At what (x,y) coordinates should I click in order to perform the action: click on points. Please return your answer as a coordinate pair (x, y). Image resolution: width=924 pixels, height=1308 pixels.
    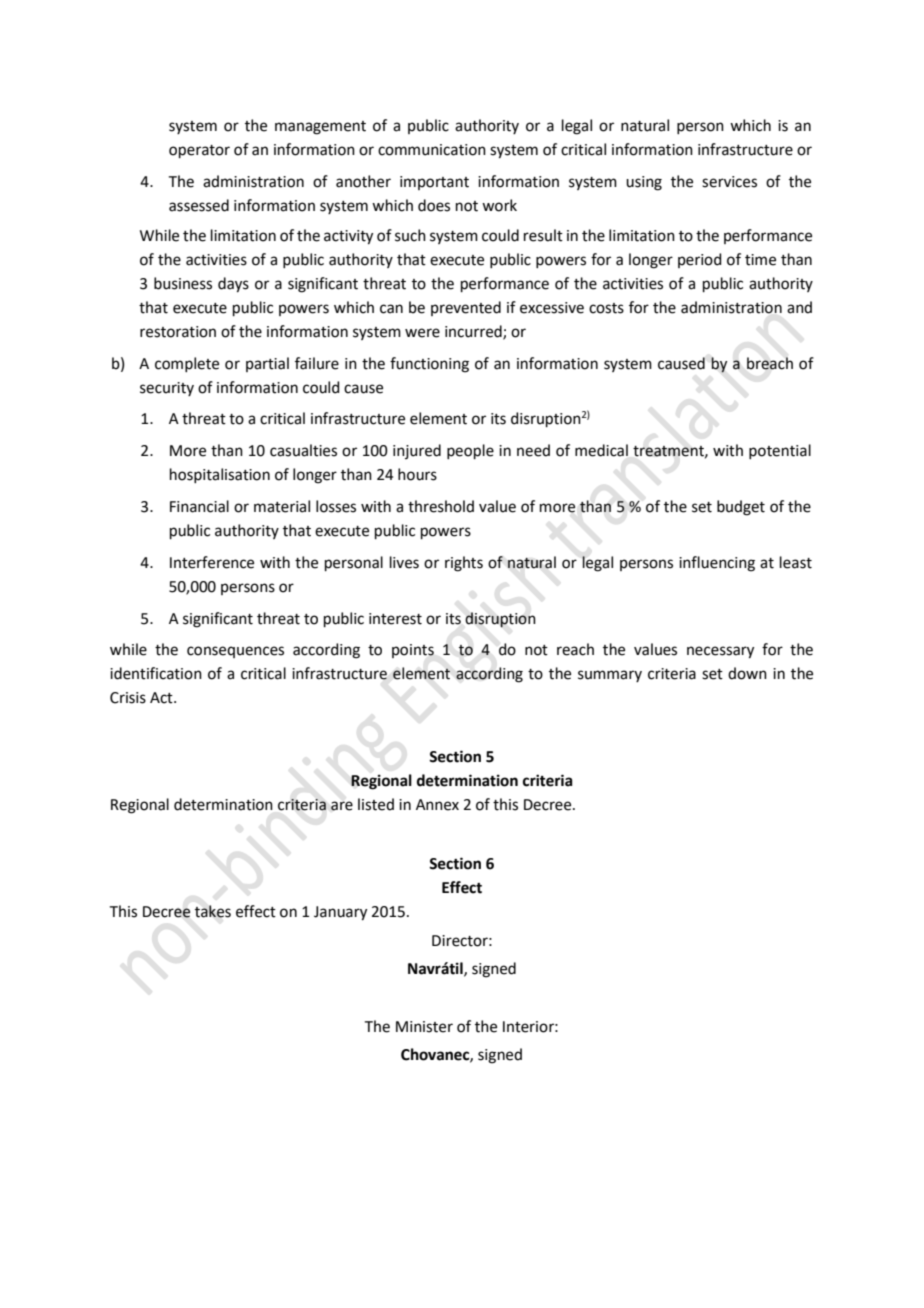
    Looking at the image, I should click on (413, 651).
